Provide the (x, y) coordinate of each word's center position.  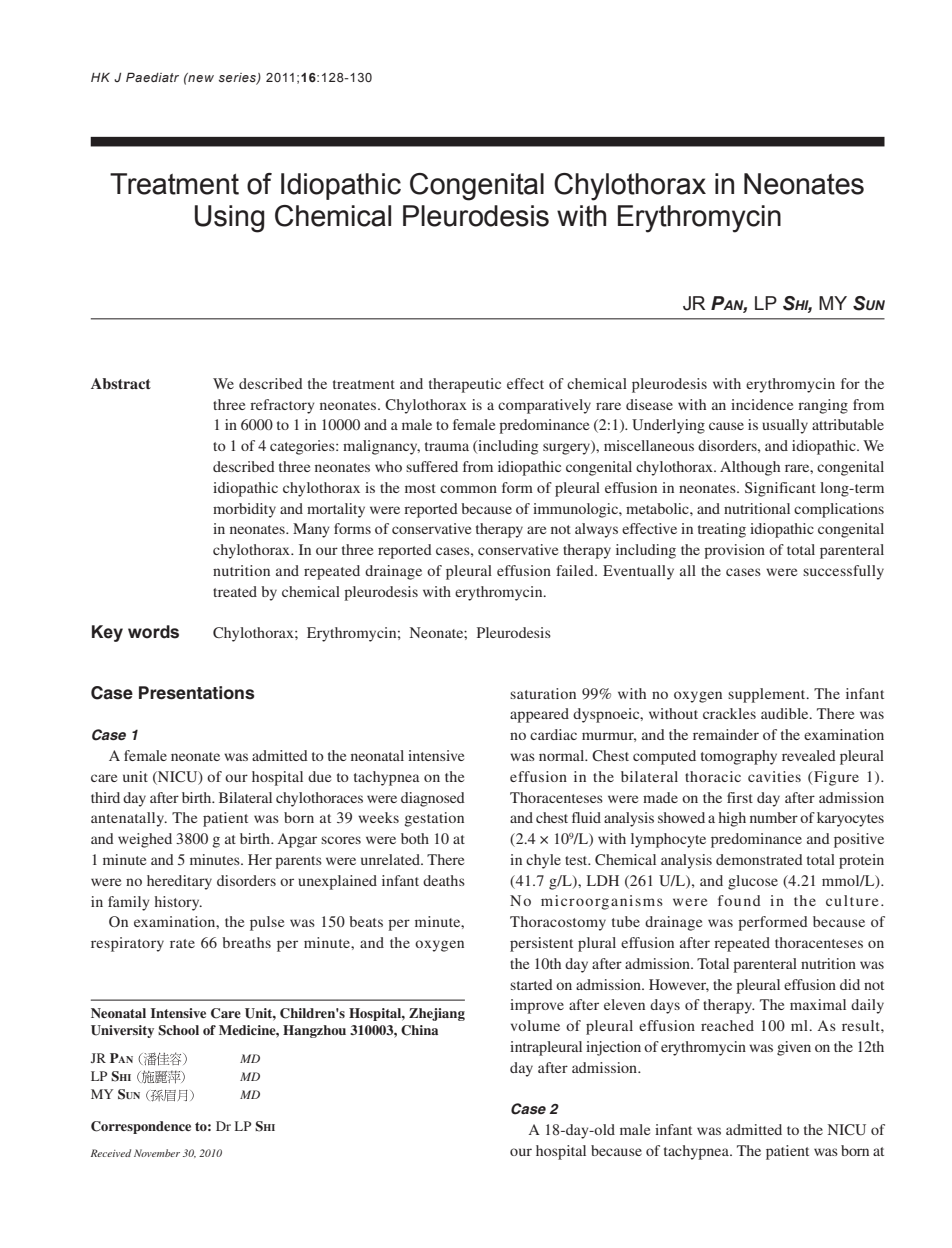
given (794, 1048)
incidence (762, 404)
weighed (145, 840)
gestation (434, 819)
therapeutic (465, 385)
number (774, 817)
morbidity (244, 510)
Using (229, 219)
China (419, 1030)
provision (734, 551)
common (468, 489)
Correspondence (141, 1127)
